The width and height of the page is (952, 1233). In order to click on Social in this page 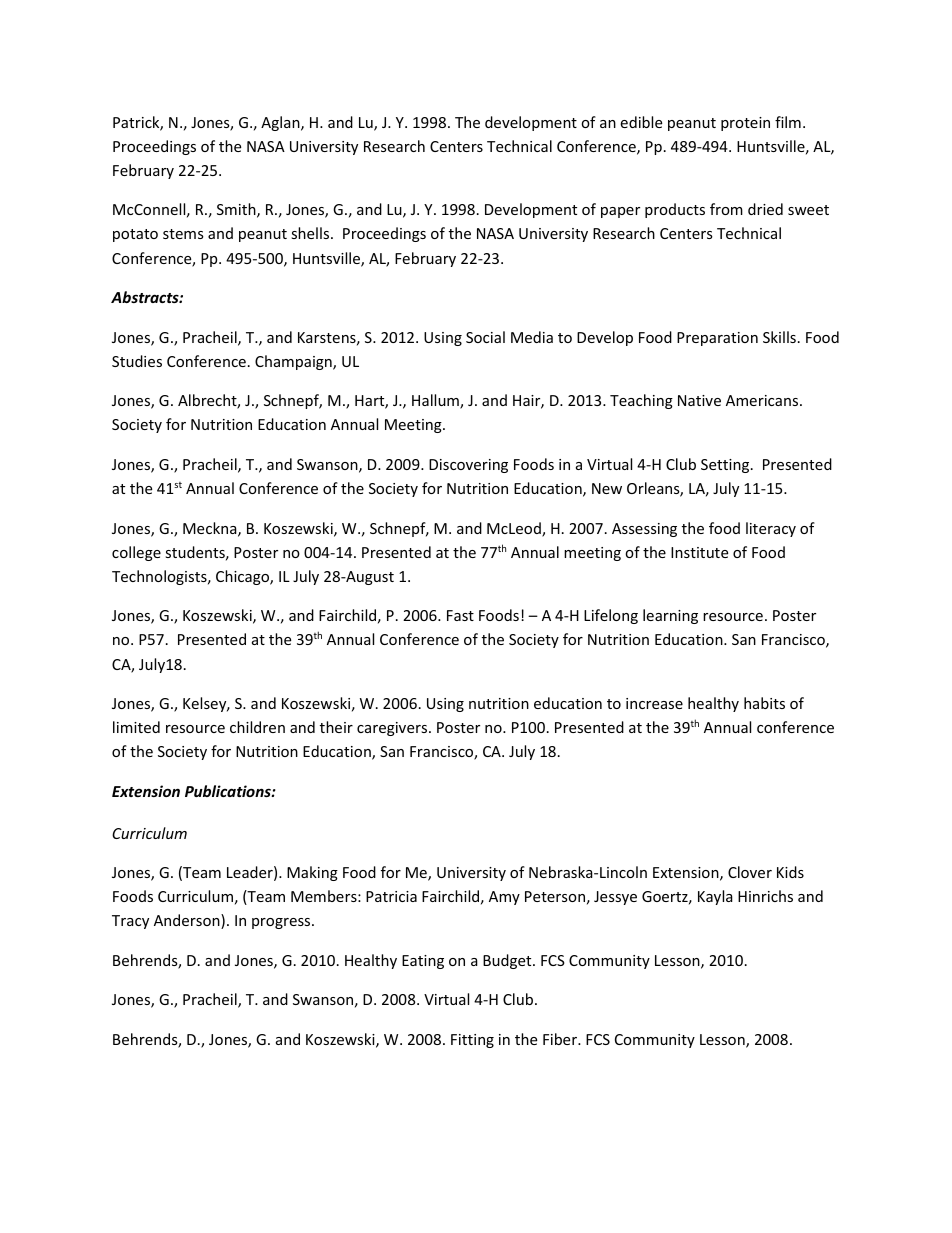, I will do `click(485, 337)`.
